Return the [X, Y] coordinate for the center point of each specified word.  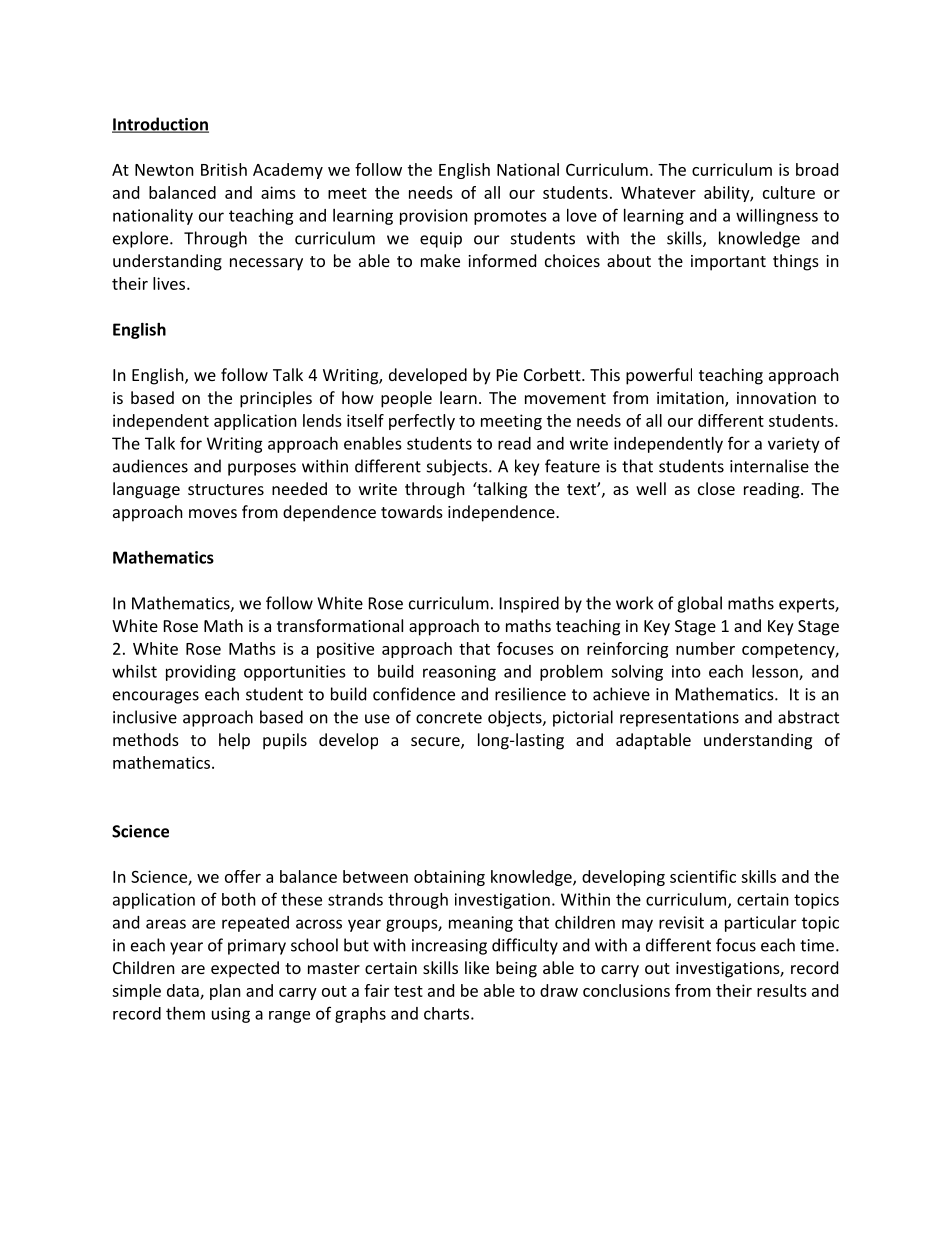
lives [170, 283]
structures [226, 489]
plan [225, 992]
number [705, 648]
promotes [510, 217]
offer [243, 876]
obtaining [449, 878]
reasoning [459, 673]
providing [201, 673]
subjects [458, 467]
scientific [703, 876]
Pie [507, 375]
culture [789, 192]
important [728, 263]
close [716, 488]
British [224, 169]
